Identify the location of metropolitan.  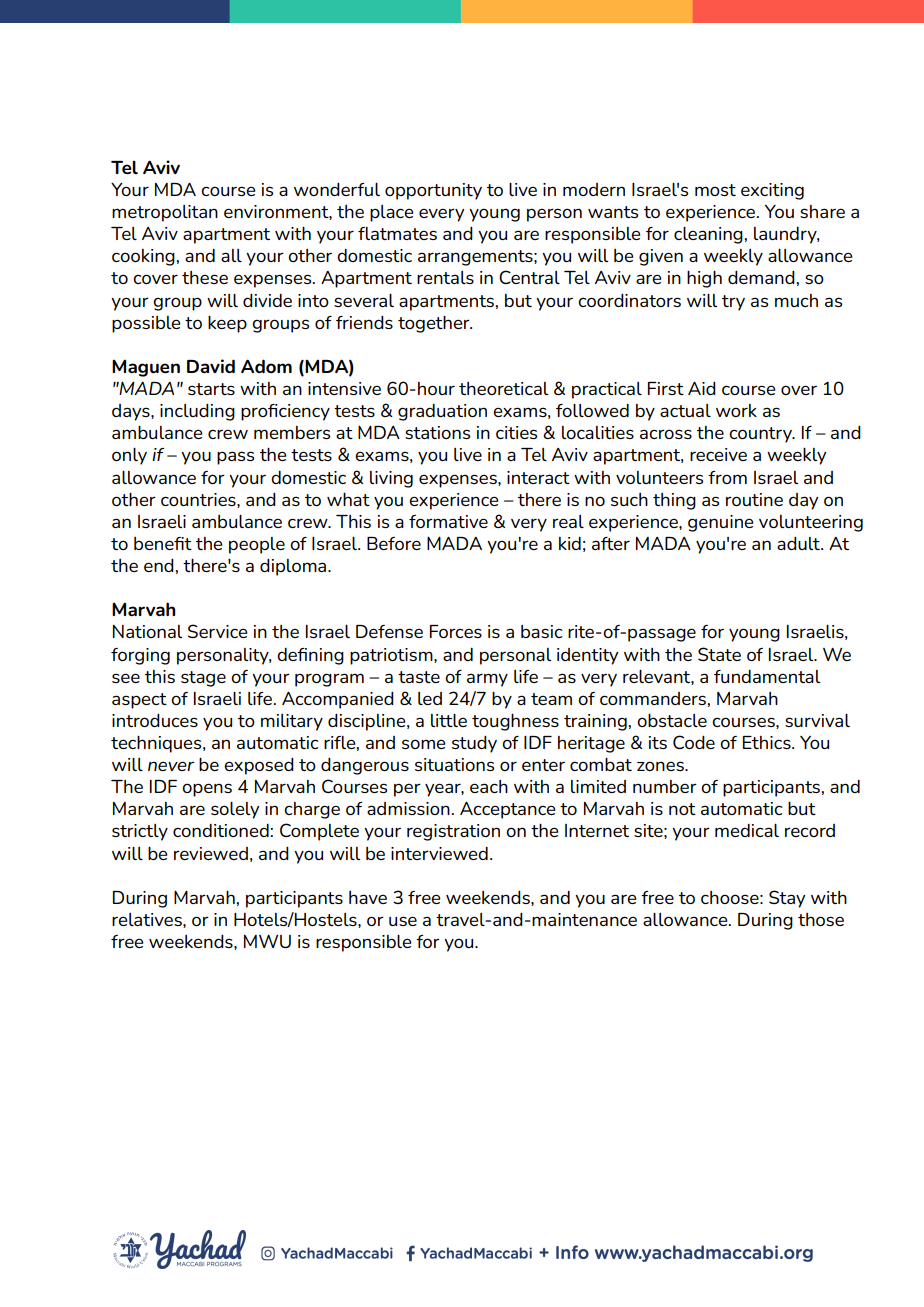
(165, 213).
